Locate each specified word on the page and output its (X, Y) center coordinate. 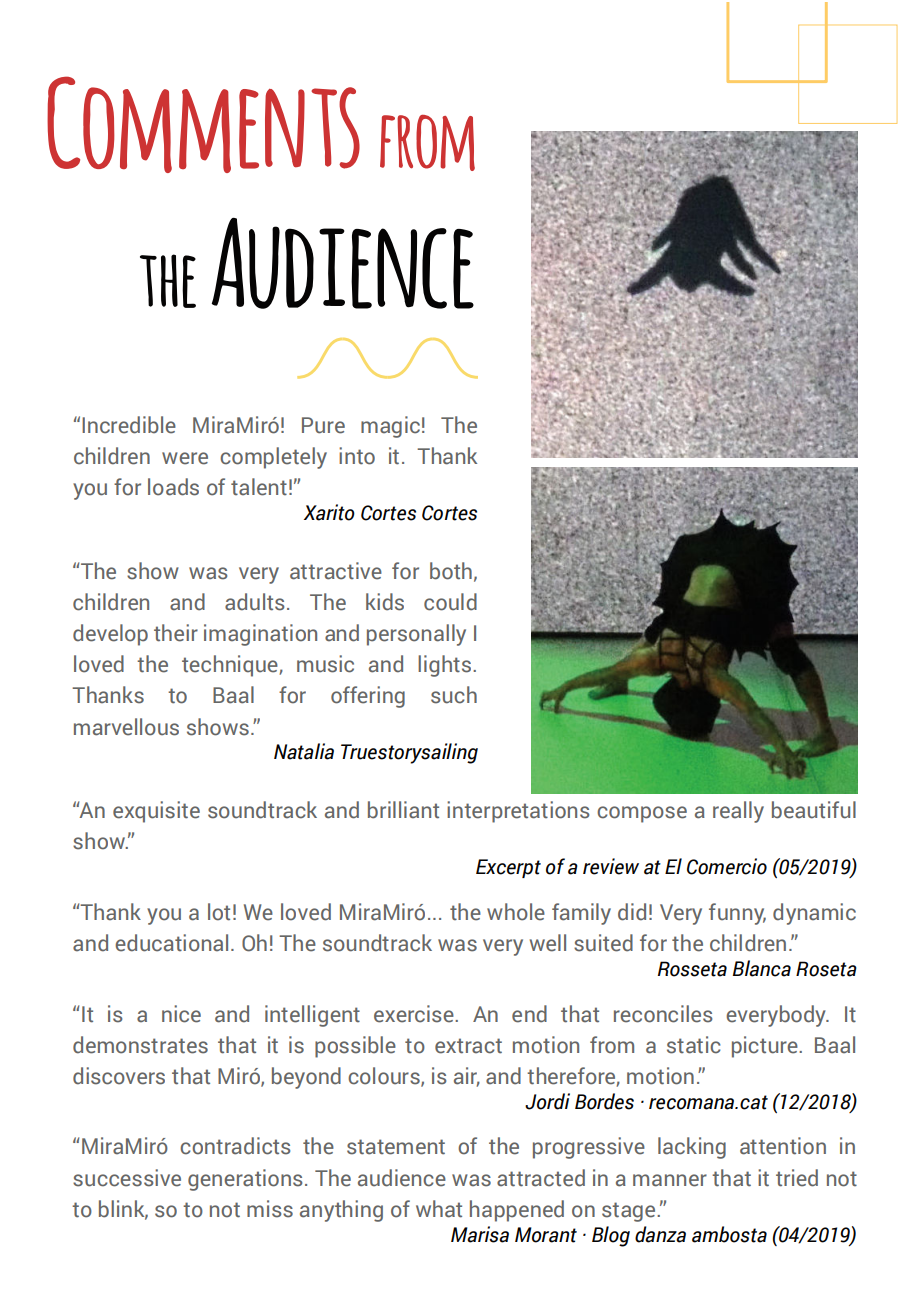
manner (670, 1180)
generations (245, 1180)
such (454, 695)
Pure (323, 425)
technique (231, 666)
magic (390, 427)
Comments (203, 124)
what (439, 1209)
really (738, 812)
